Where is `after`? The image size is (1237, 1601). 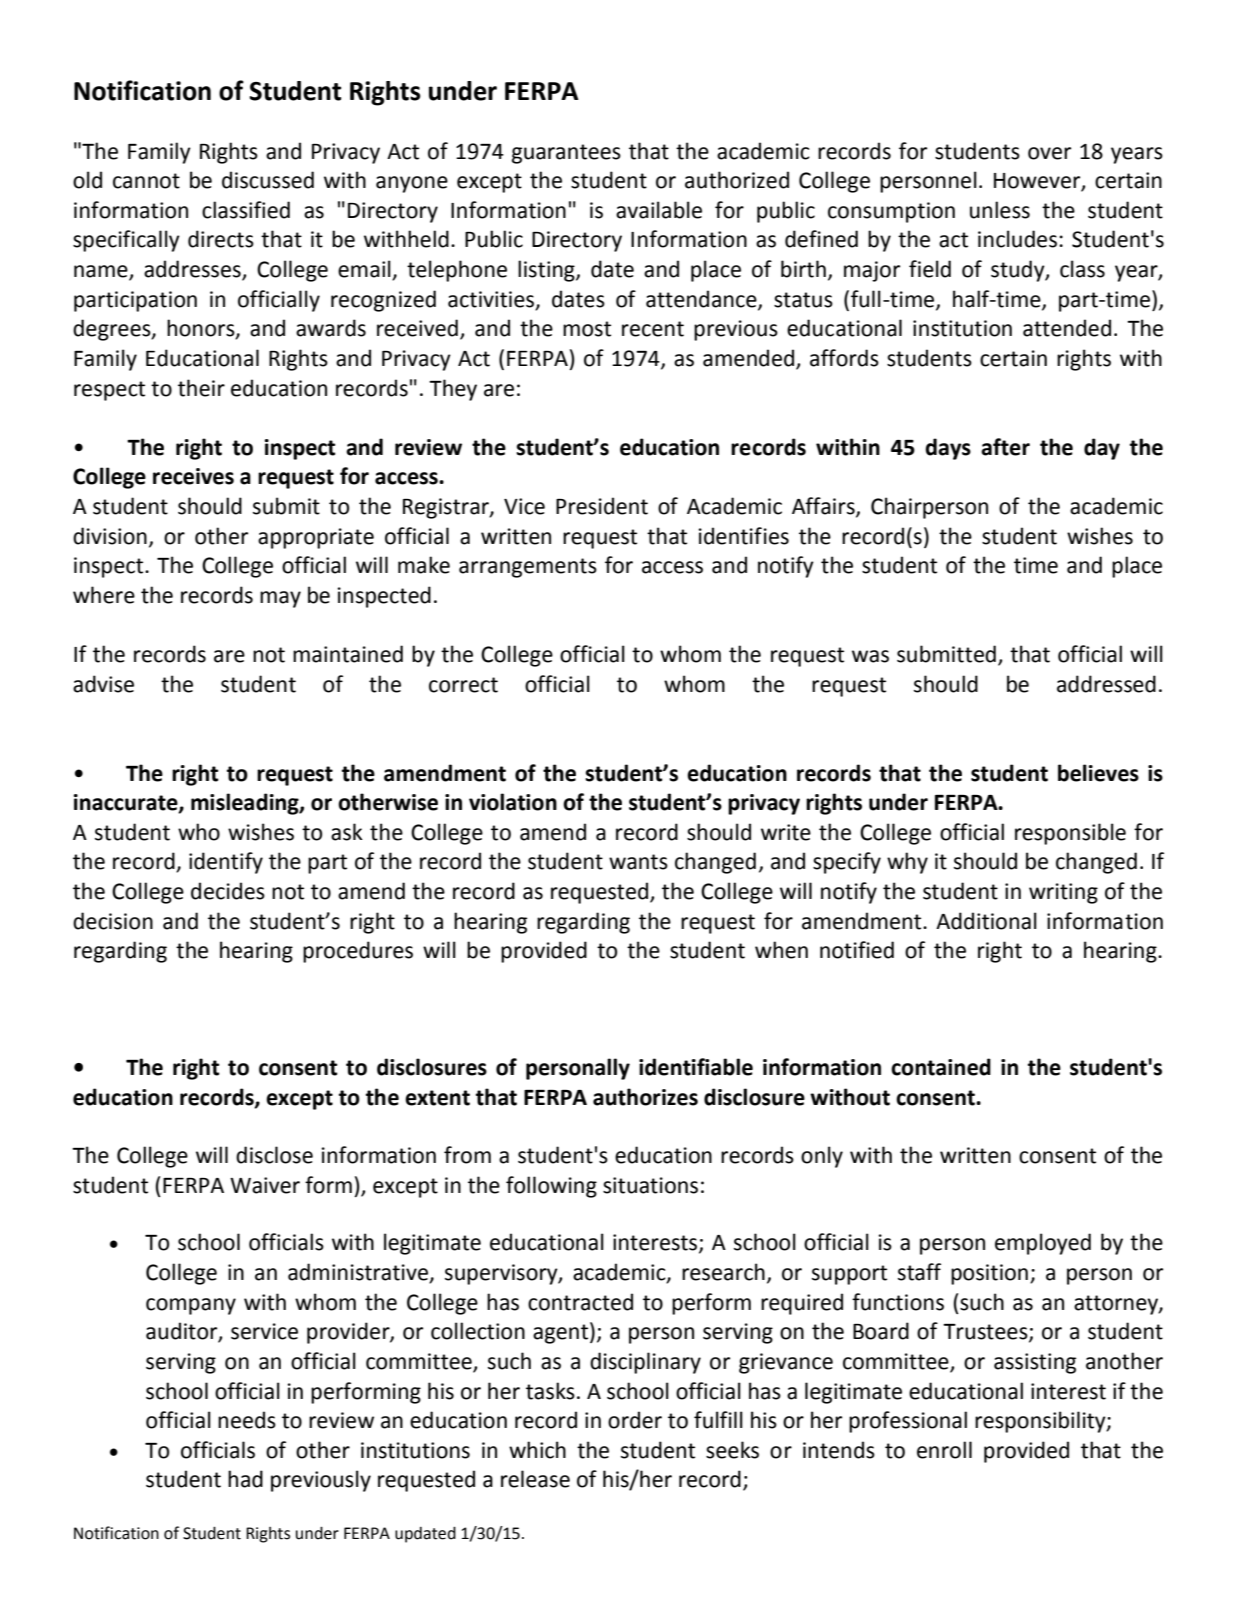 after is located at coordinates (1005, 447).
